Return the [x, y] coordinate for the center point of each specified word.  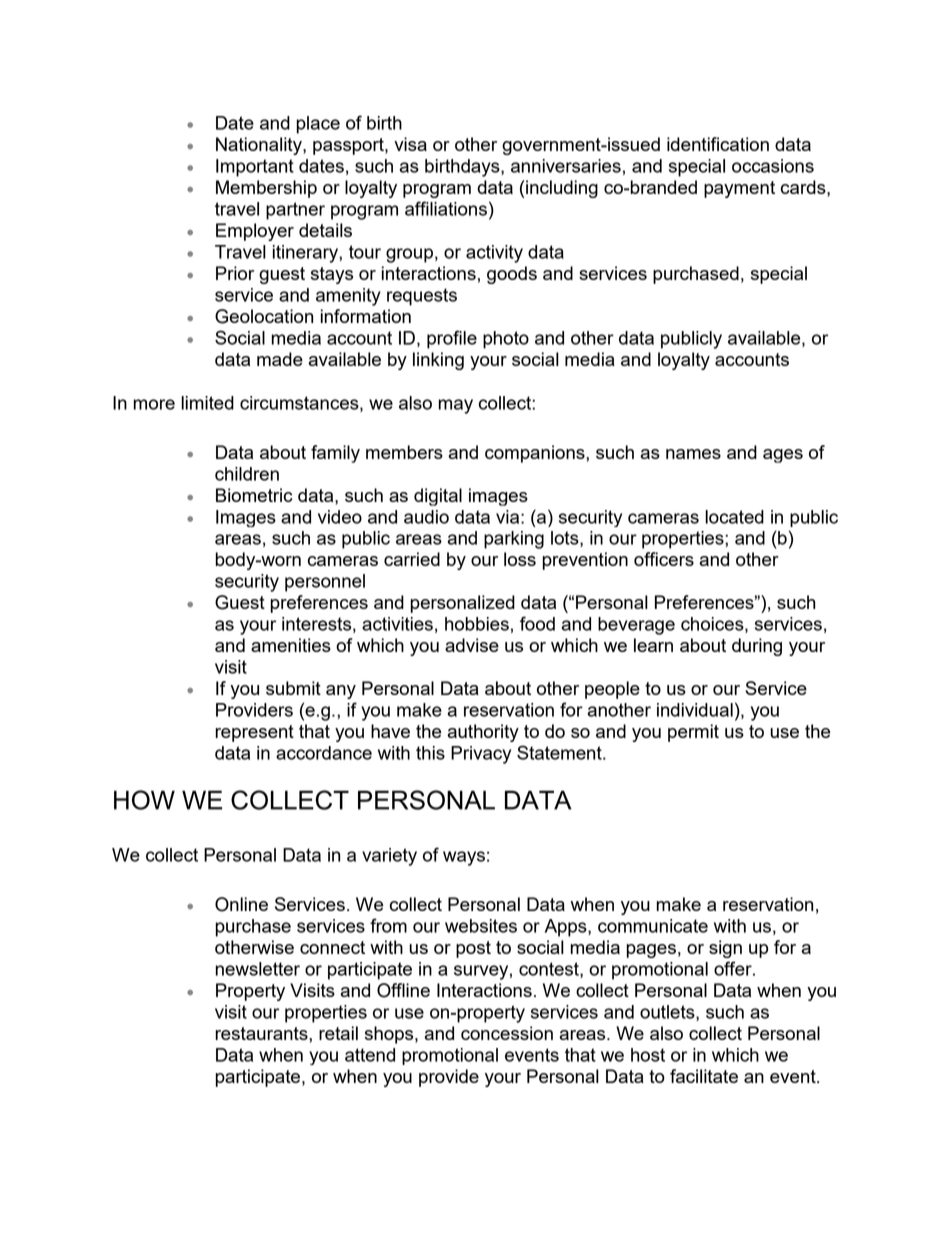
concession [507, 1033]
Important [255, 168]
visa [410, 144]
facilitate [704, 1076]
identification [718, 144]
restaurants [262, 1033]
